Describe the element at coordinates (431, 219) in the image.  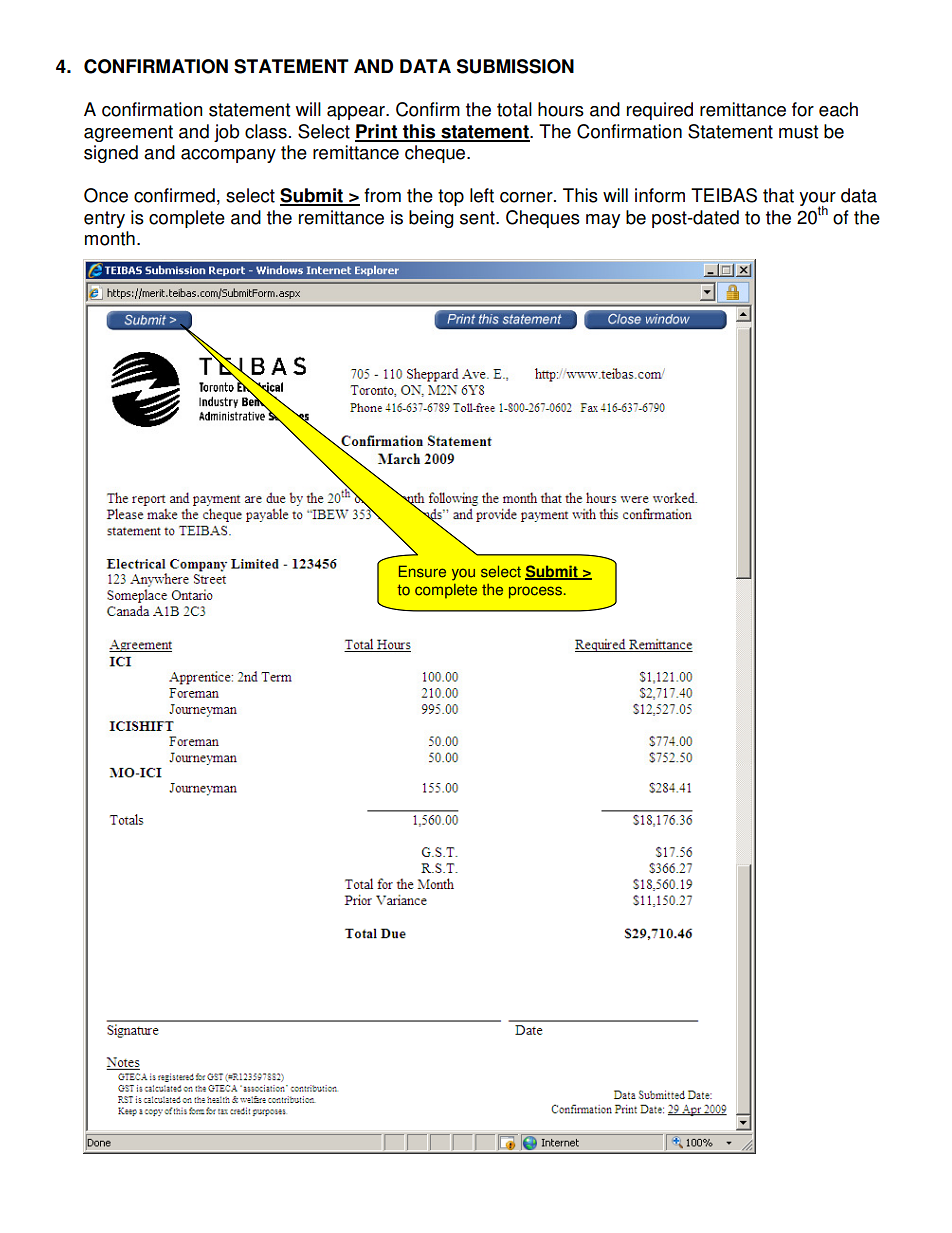
I see `being` at that location.
